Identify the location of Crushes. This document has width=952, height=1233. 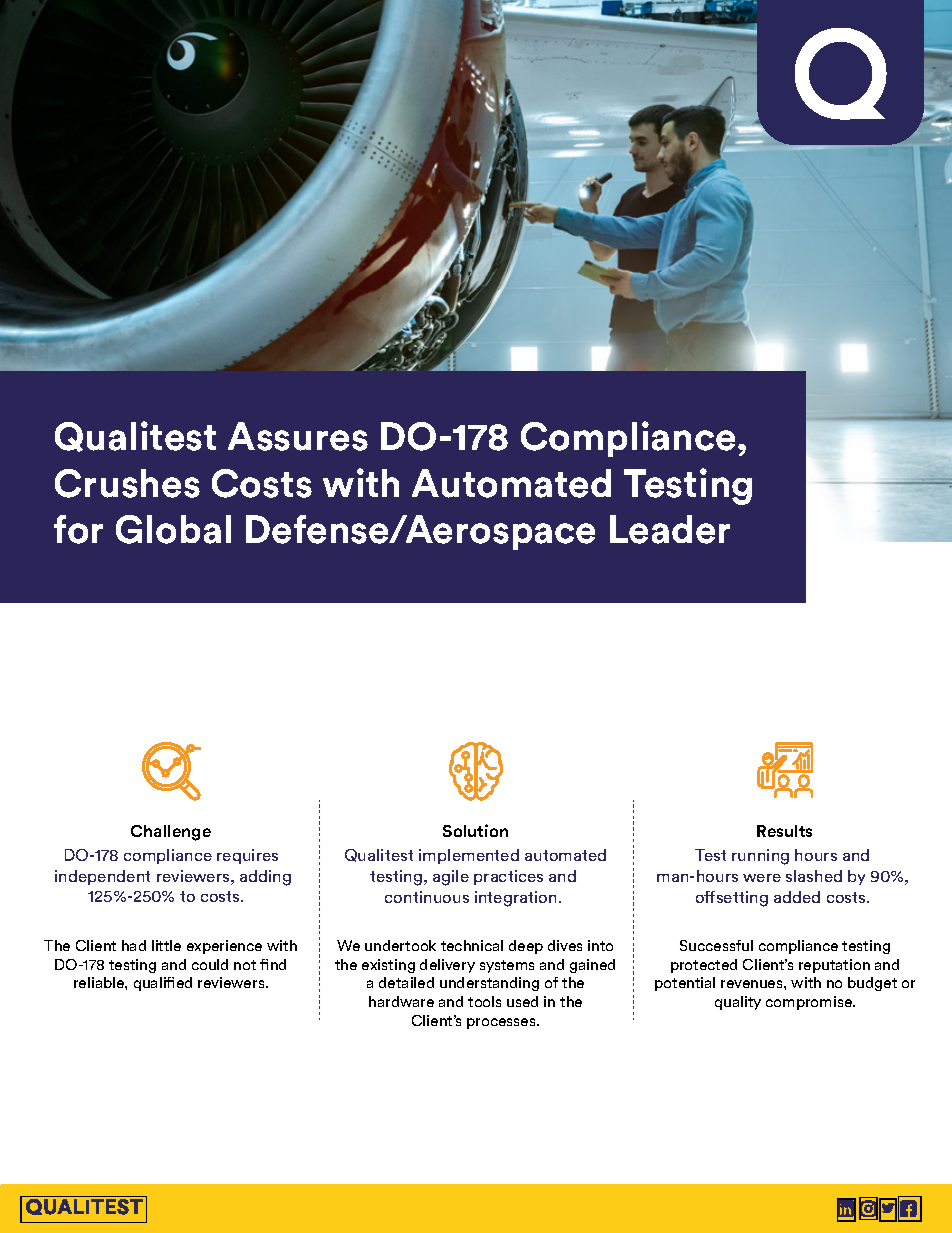
(127, 483).
